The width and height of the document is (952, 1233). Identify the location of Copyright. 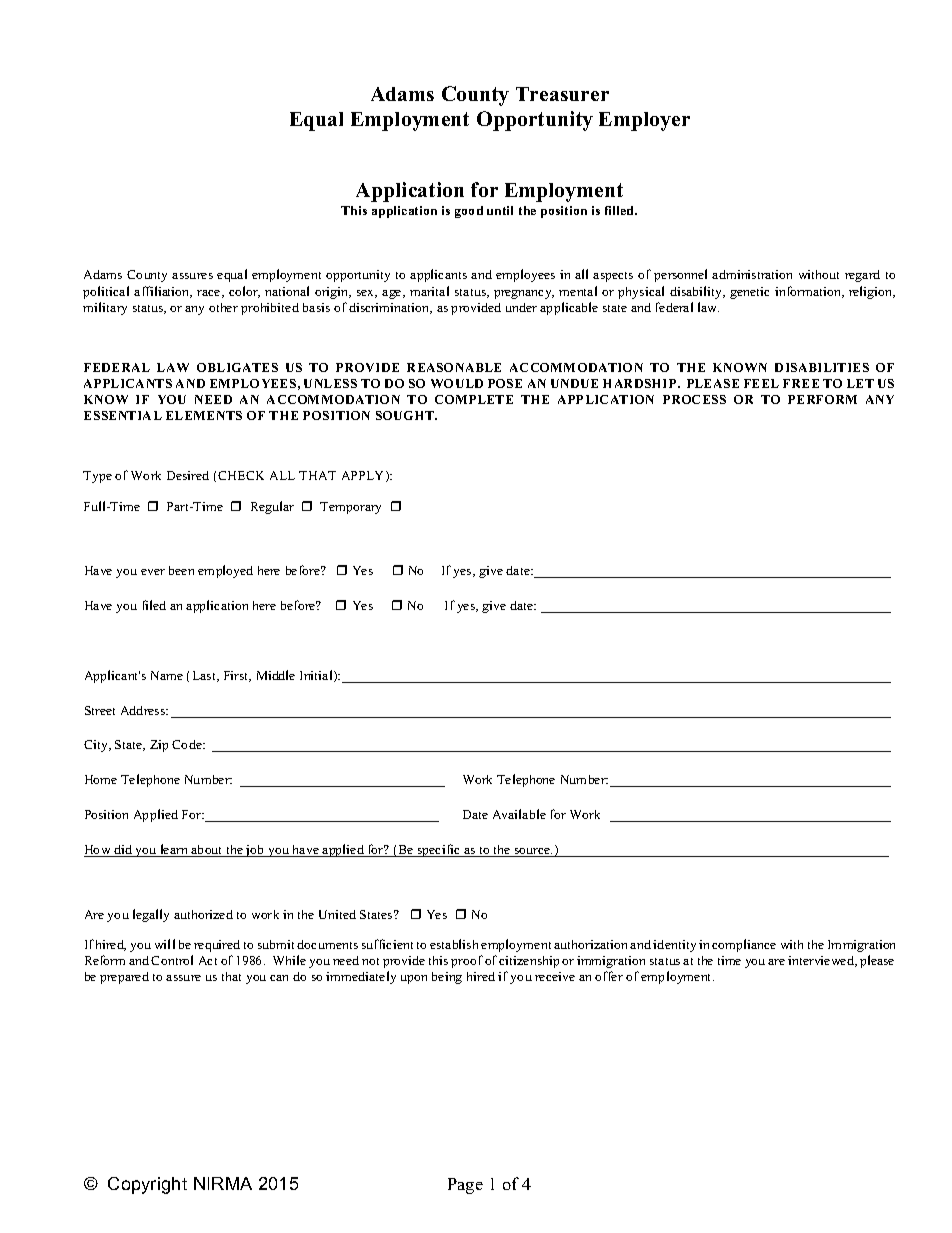
(147, 1185).
